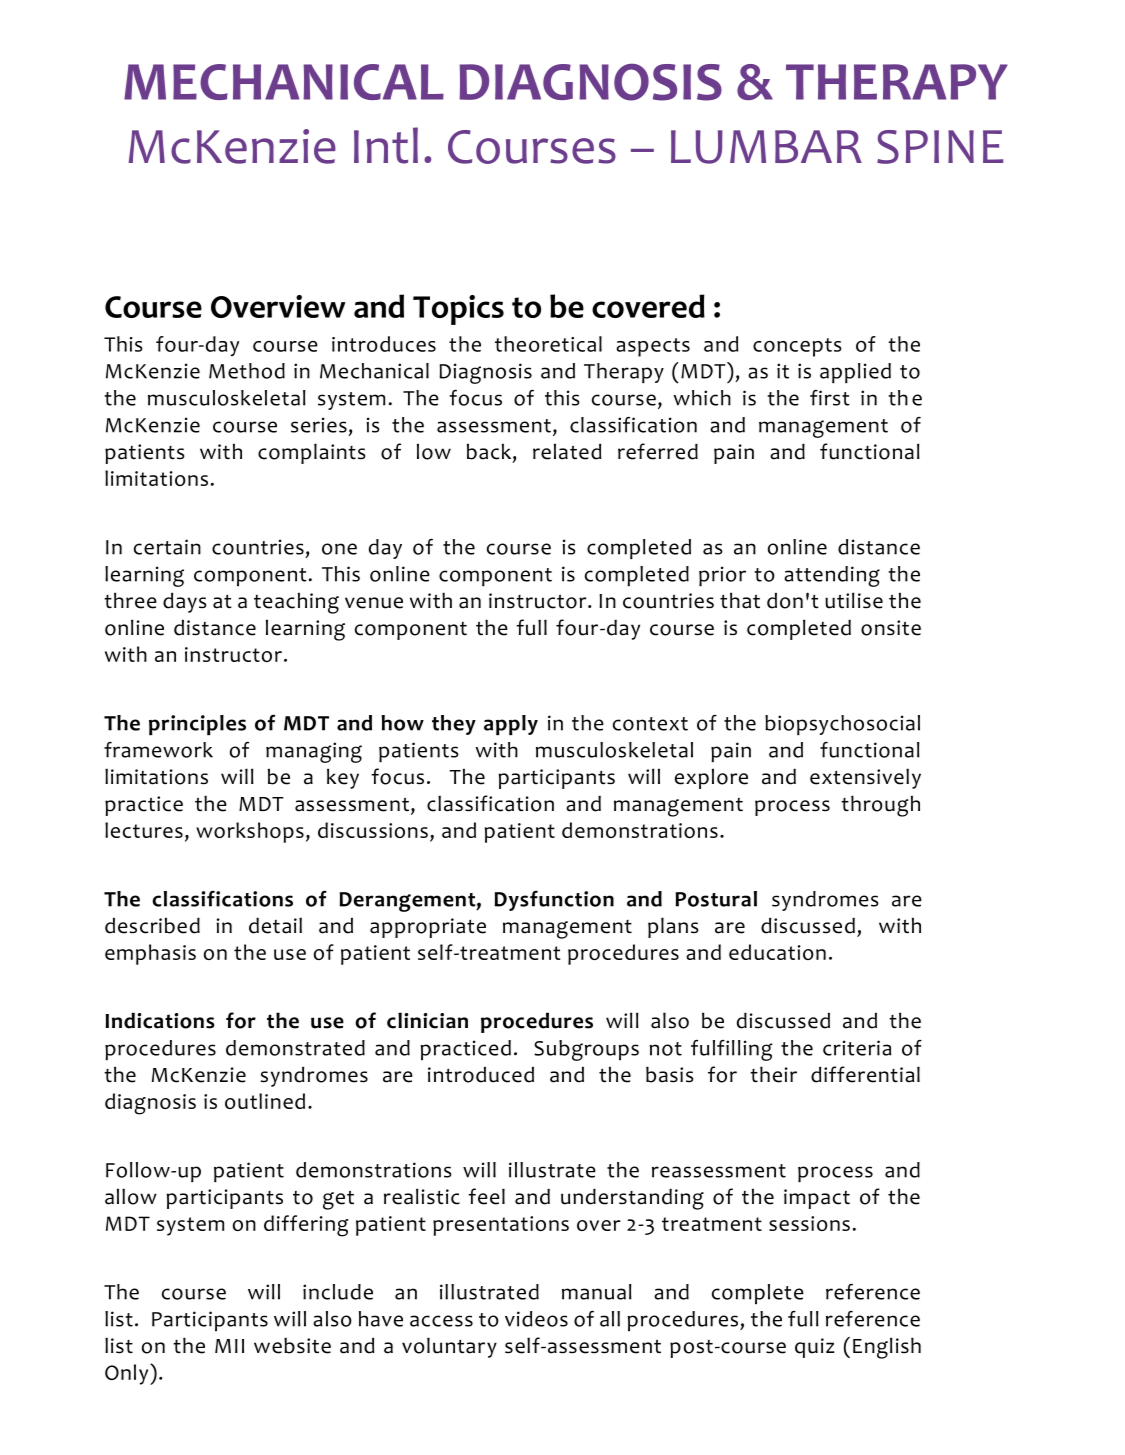  I want to click on education, so click(777, 952).
